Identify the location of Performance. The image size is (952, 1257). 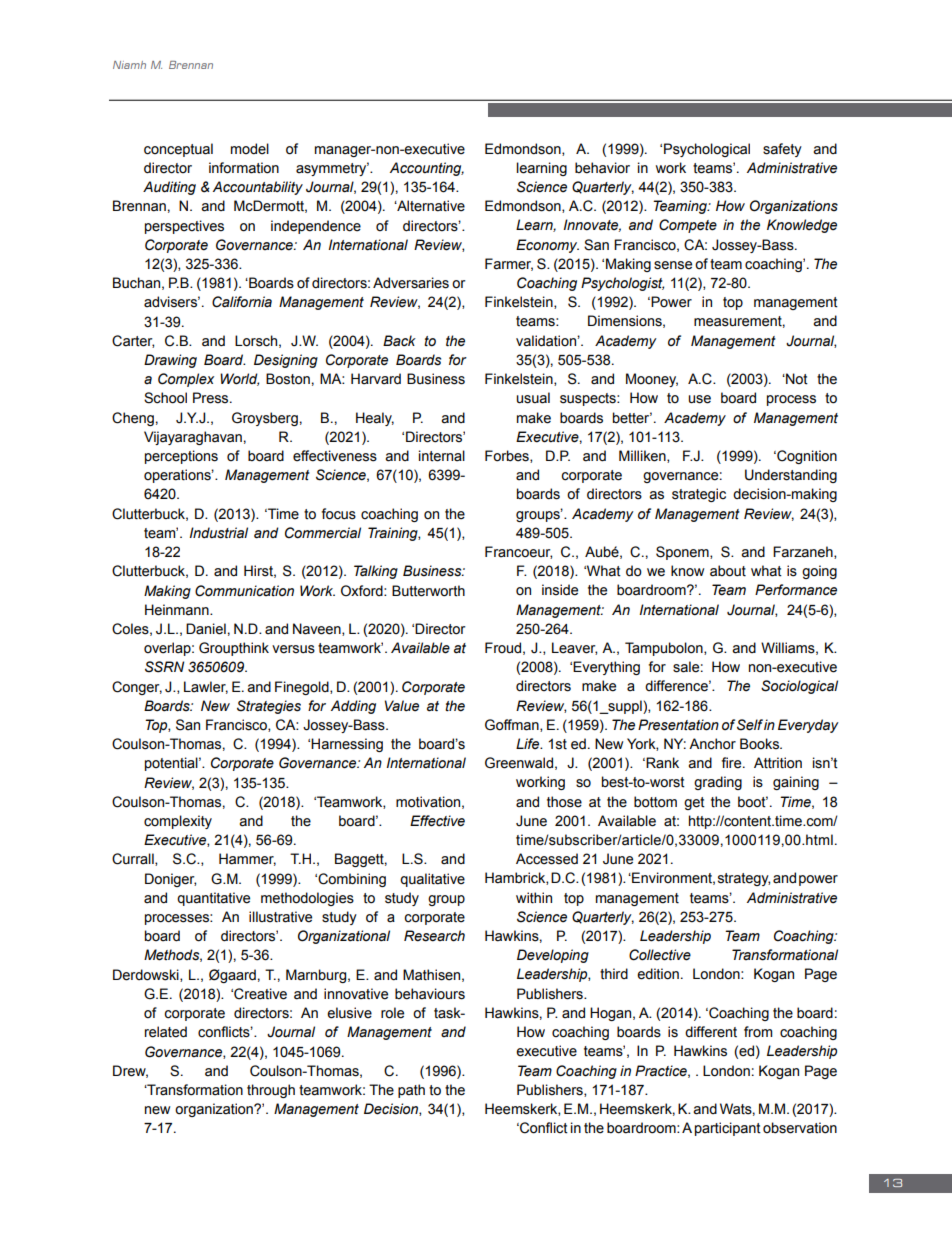
(796, 590).
